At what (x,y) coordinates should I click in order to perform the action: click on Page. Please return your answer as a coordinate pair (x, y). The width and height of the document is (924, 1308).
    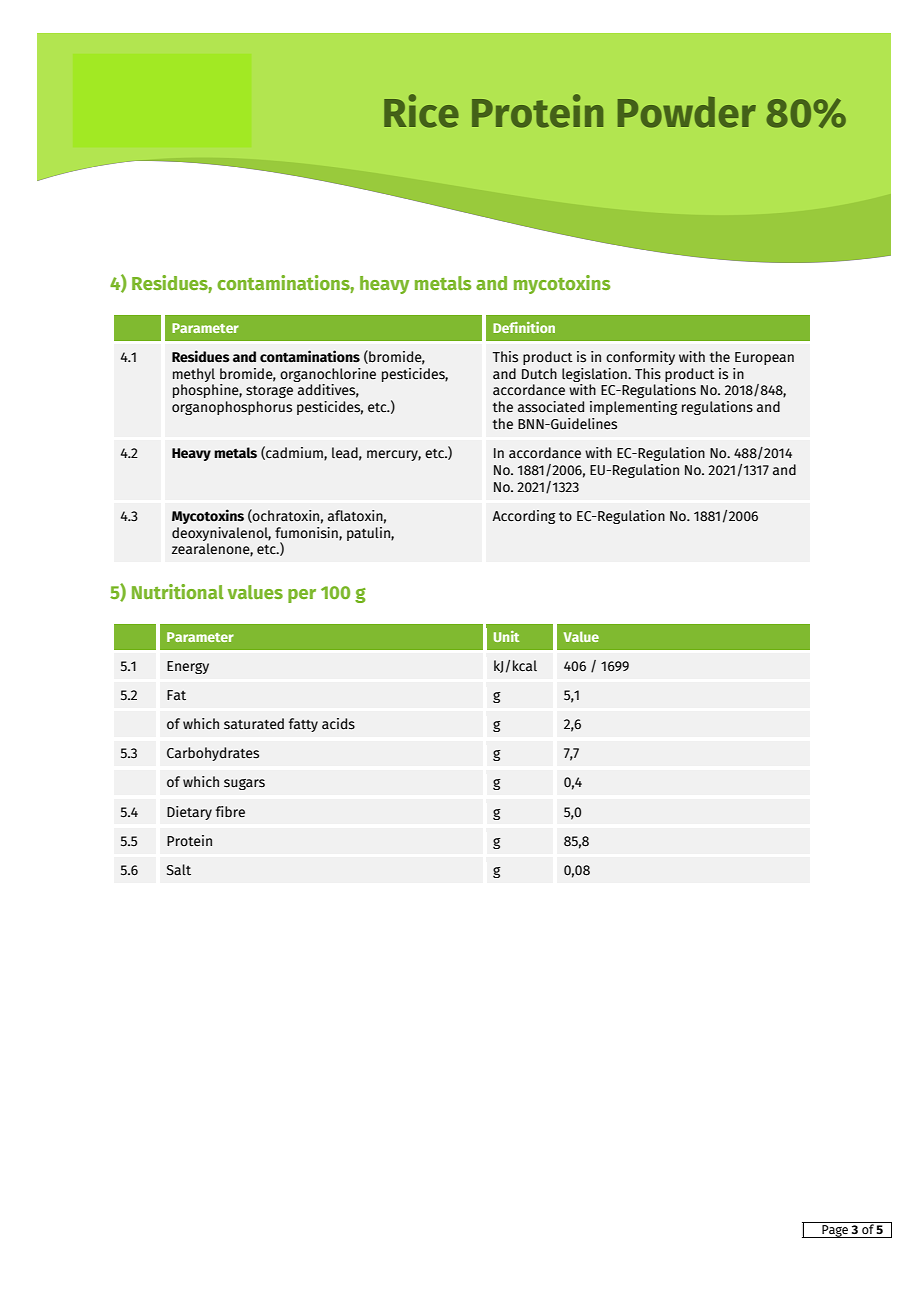
    Looking at the image, I should click on (835, 1231).
